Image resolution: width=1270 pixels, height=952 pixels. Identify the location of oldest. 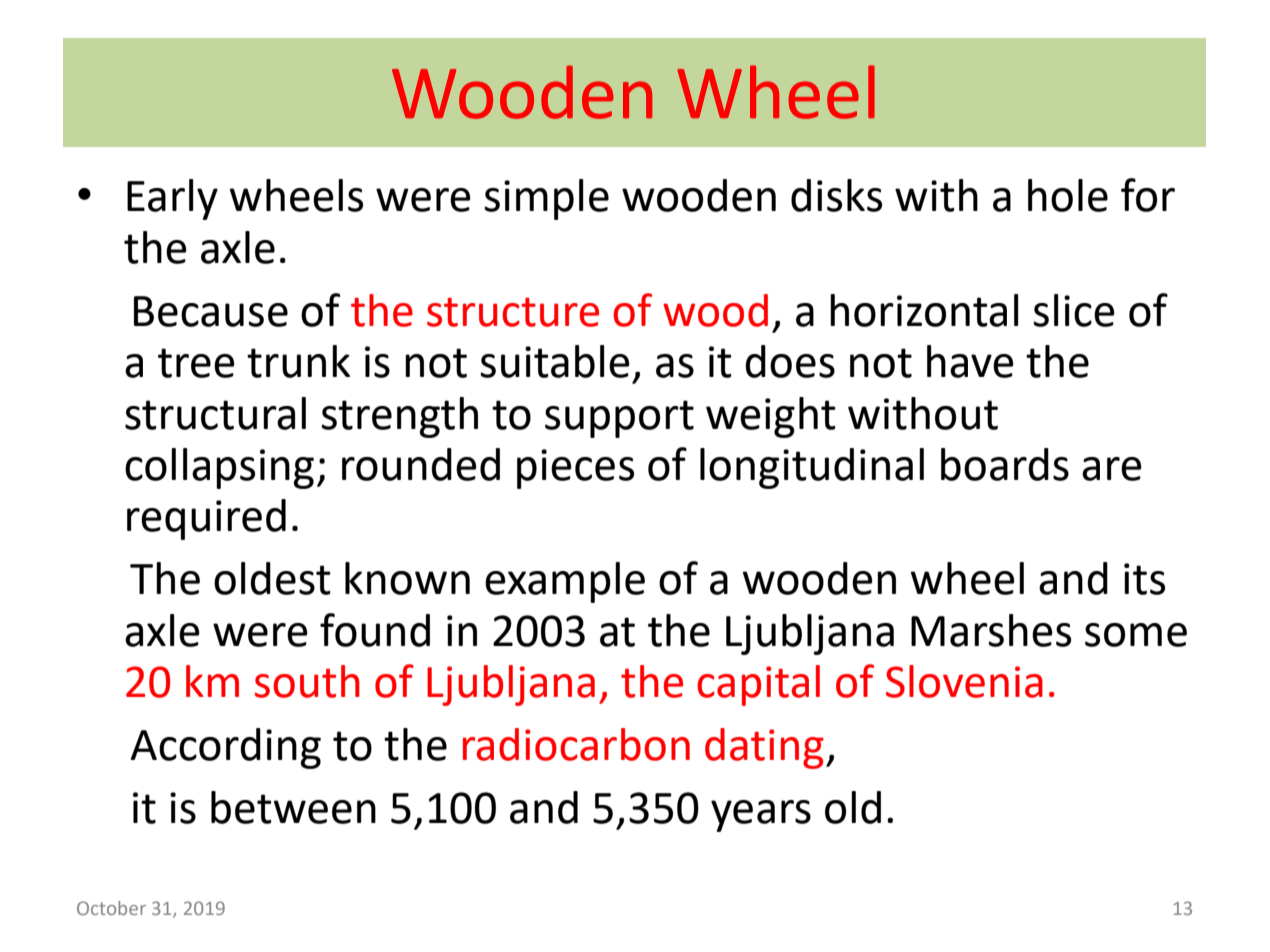
(272, 578).
